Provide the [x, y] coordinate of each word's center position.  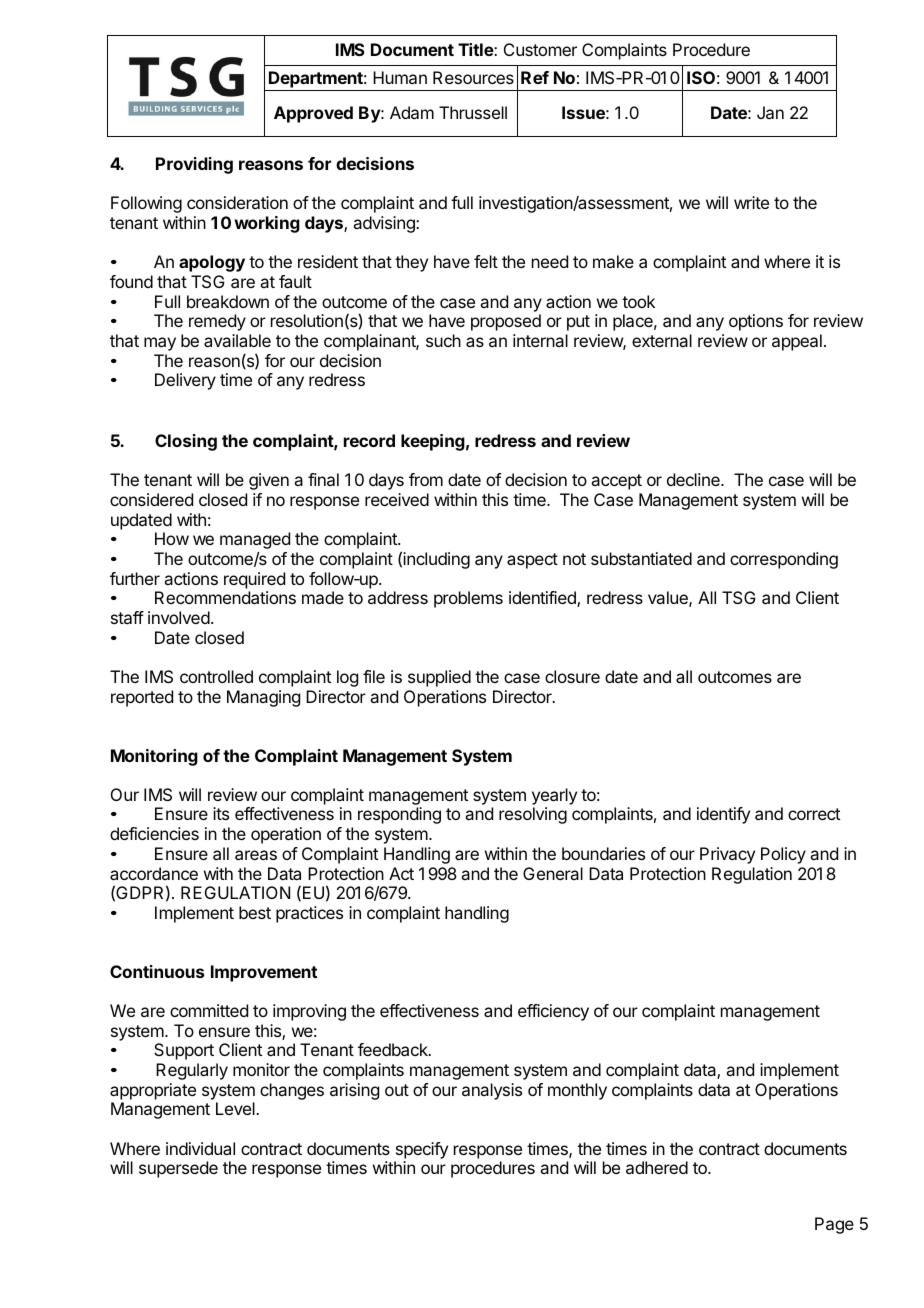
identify [723, 815]
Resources [473, 77]
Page [834, 1225]
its [221, 813]
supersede [178, 1169]
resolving [533, 815]
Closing [186, 442]
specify [422, 1150]
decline [694, 479]
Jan [770, 112]
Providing [194, 165]
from [426, 479]
